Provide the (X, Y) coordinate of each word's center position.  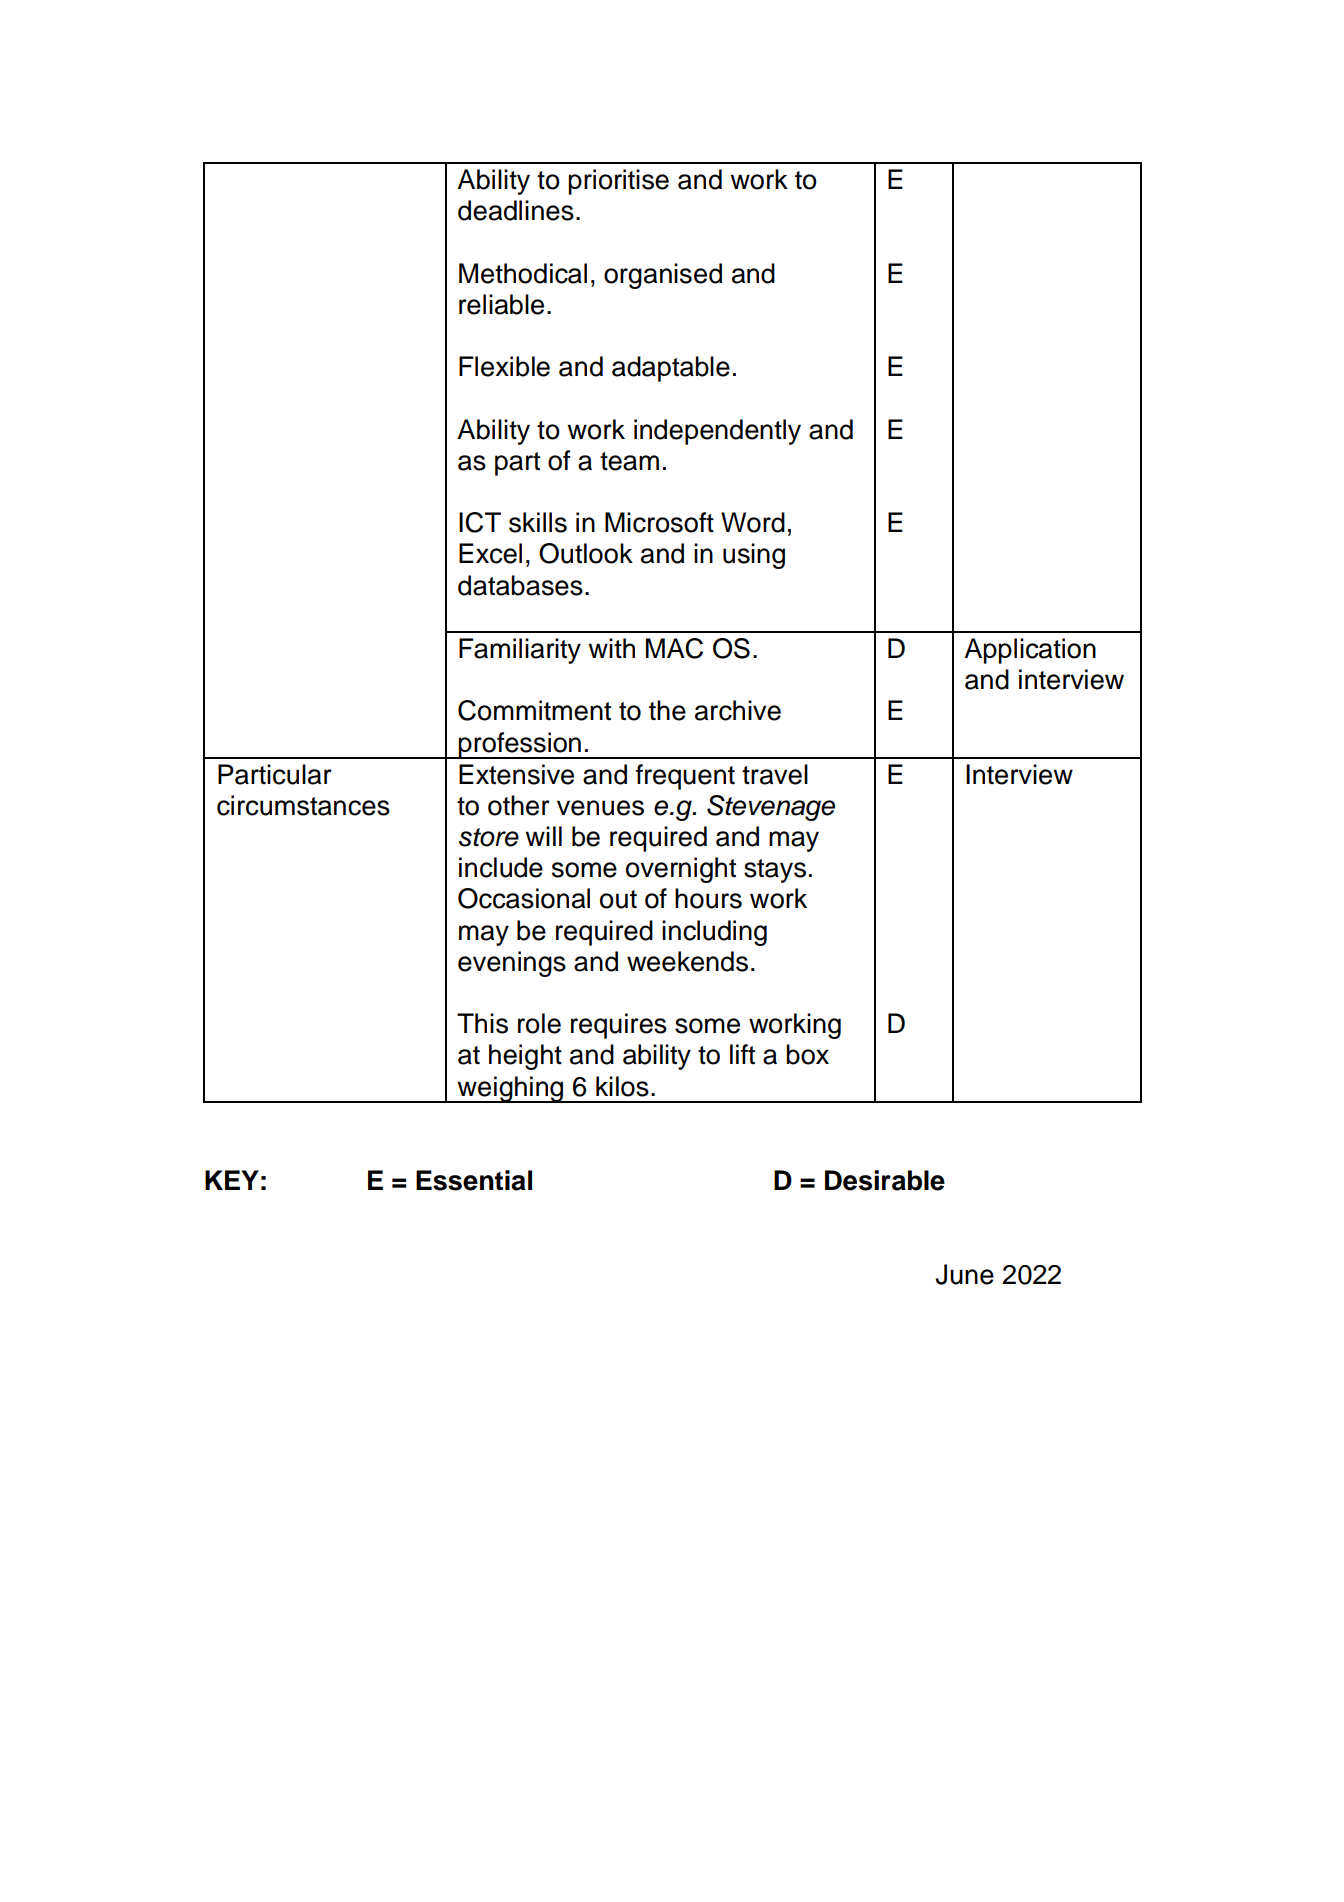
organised (663, 276)
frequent (685, 777)
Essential (474, 1180)
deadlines (516, 210)
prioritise (618, 182)
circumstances (303, 805)
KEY (232, 1180)
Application (1030, 651)
